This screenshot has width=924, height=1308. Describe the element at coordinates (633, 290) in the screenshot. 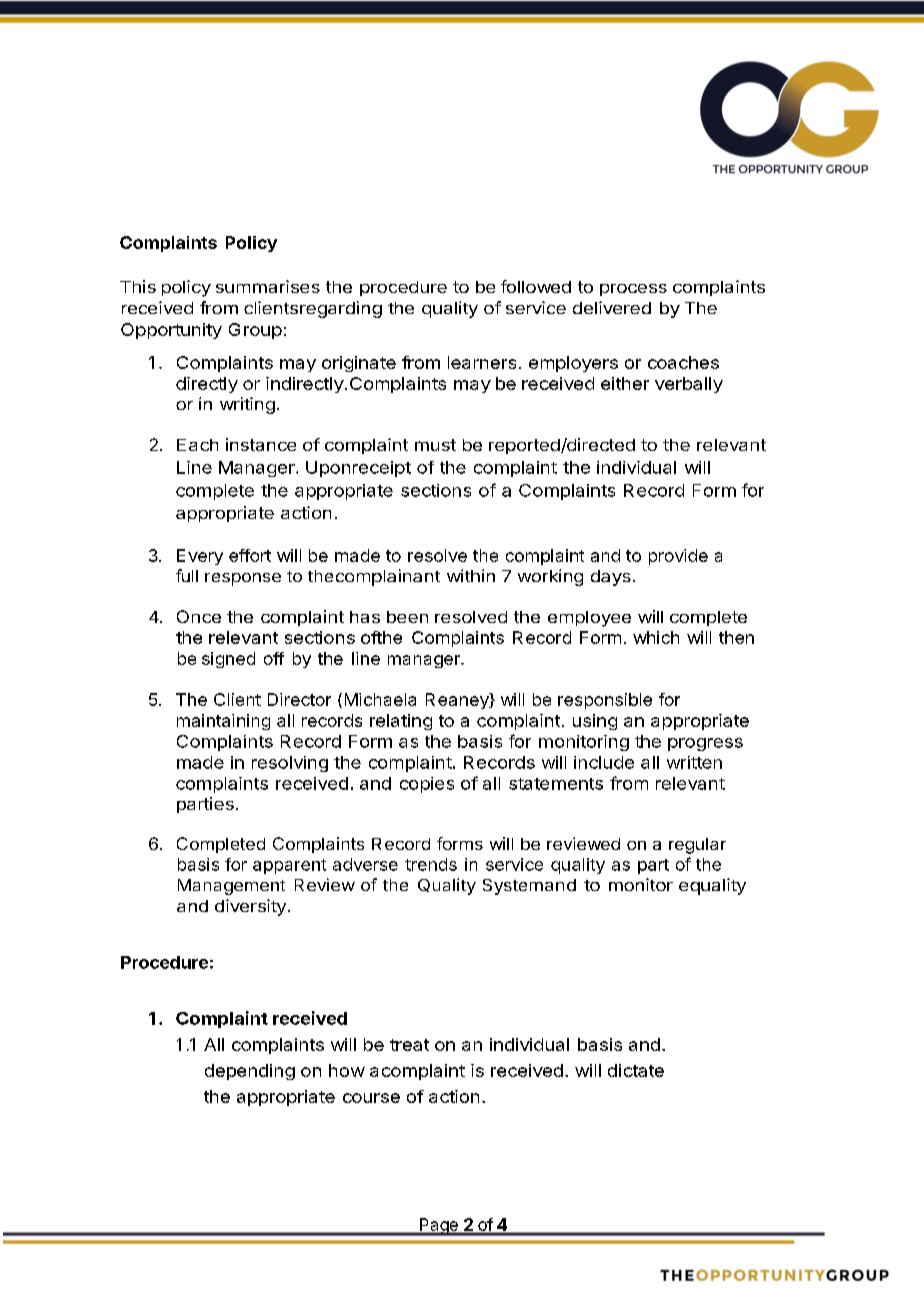

I see `process` at that location.
